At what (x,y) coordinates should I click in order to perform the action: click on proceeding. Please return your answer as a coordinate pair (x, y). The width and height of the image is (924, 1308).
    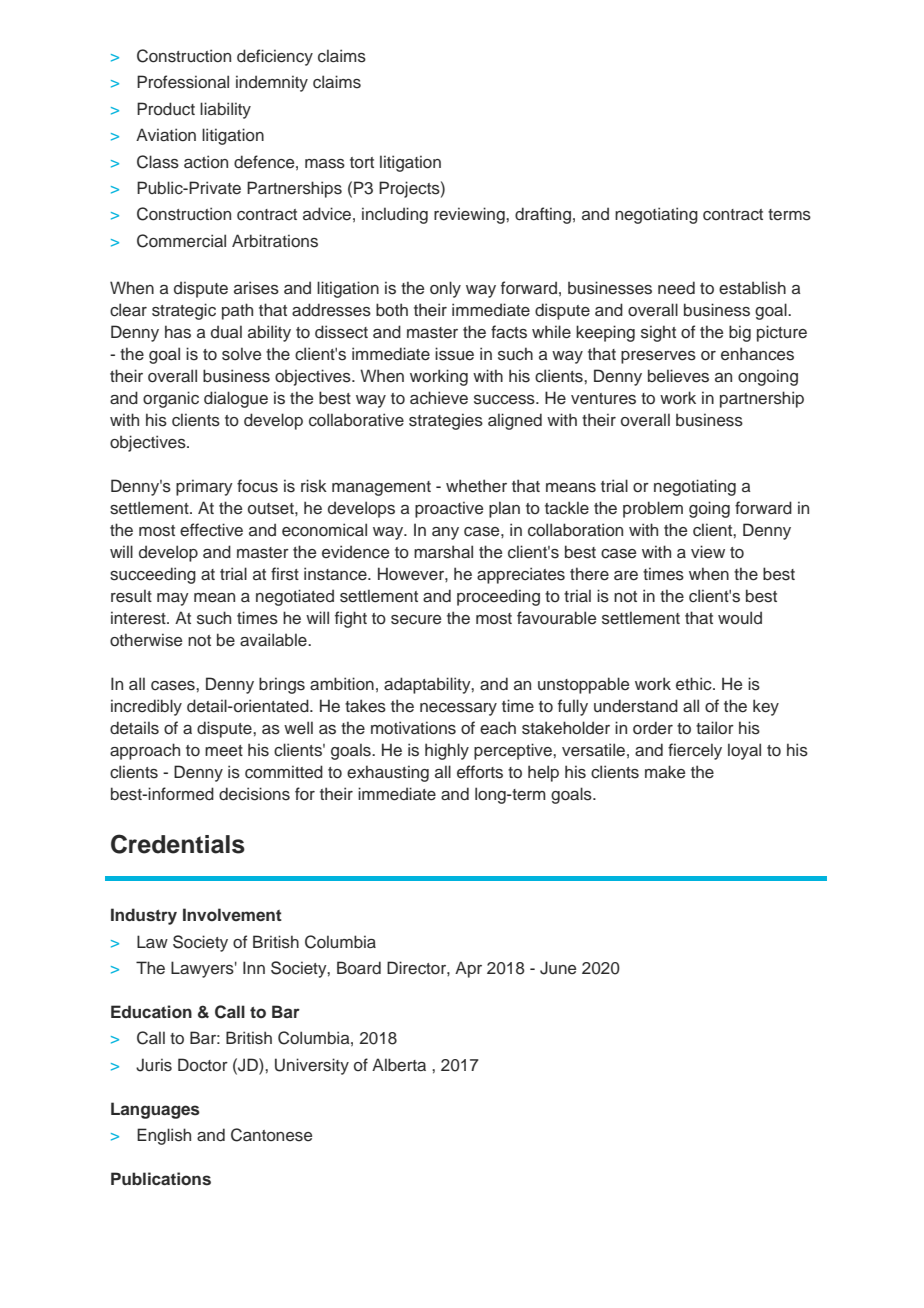
    Looking at the image, I should click on (498, 597).
